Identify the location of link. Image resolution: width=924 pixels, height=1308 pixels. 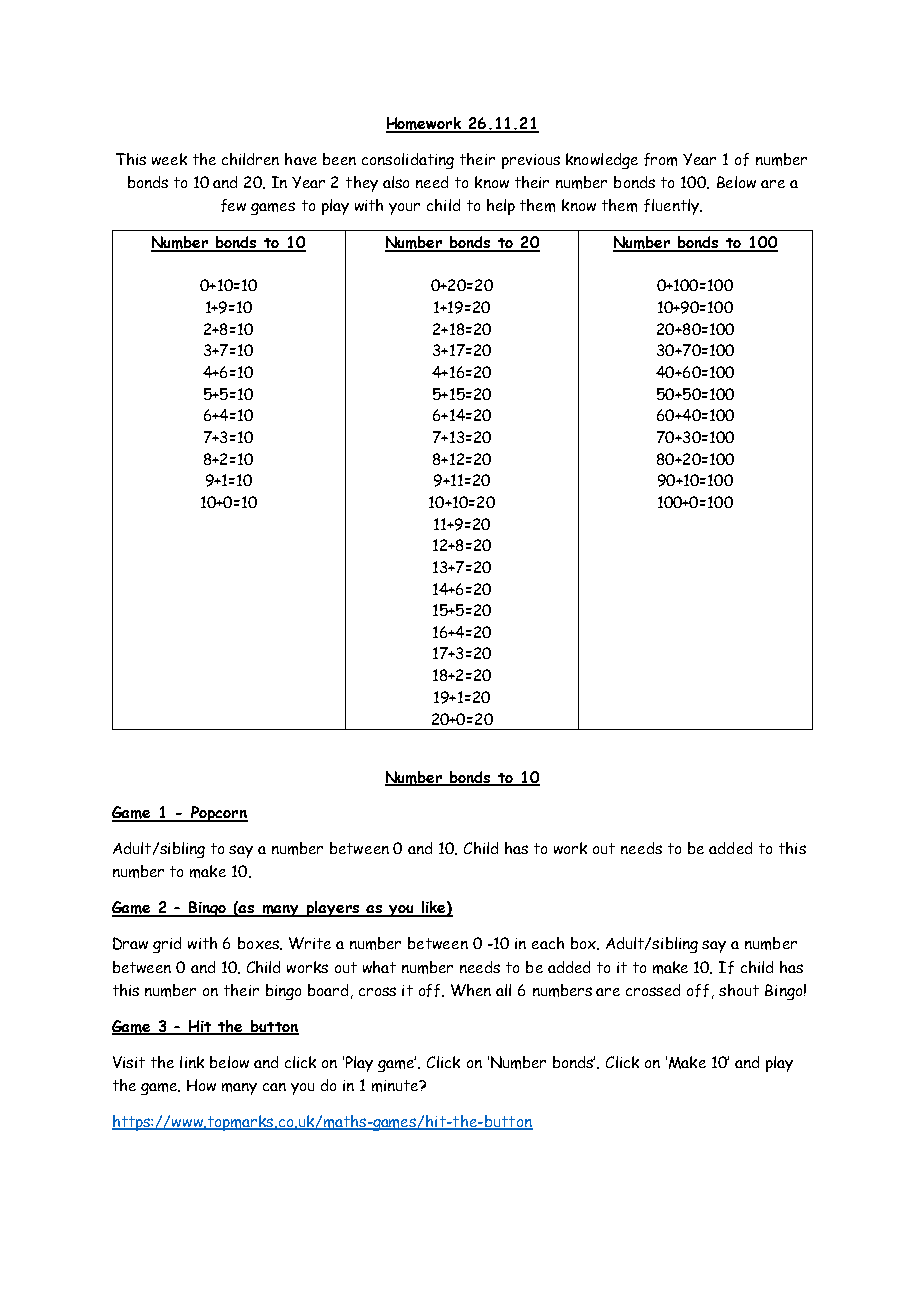
(192, 1062).
